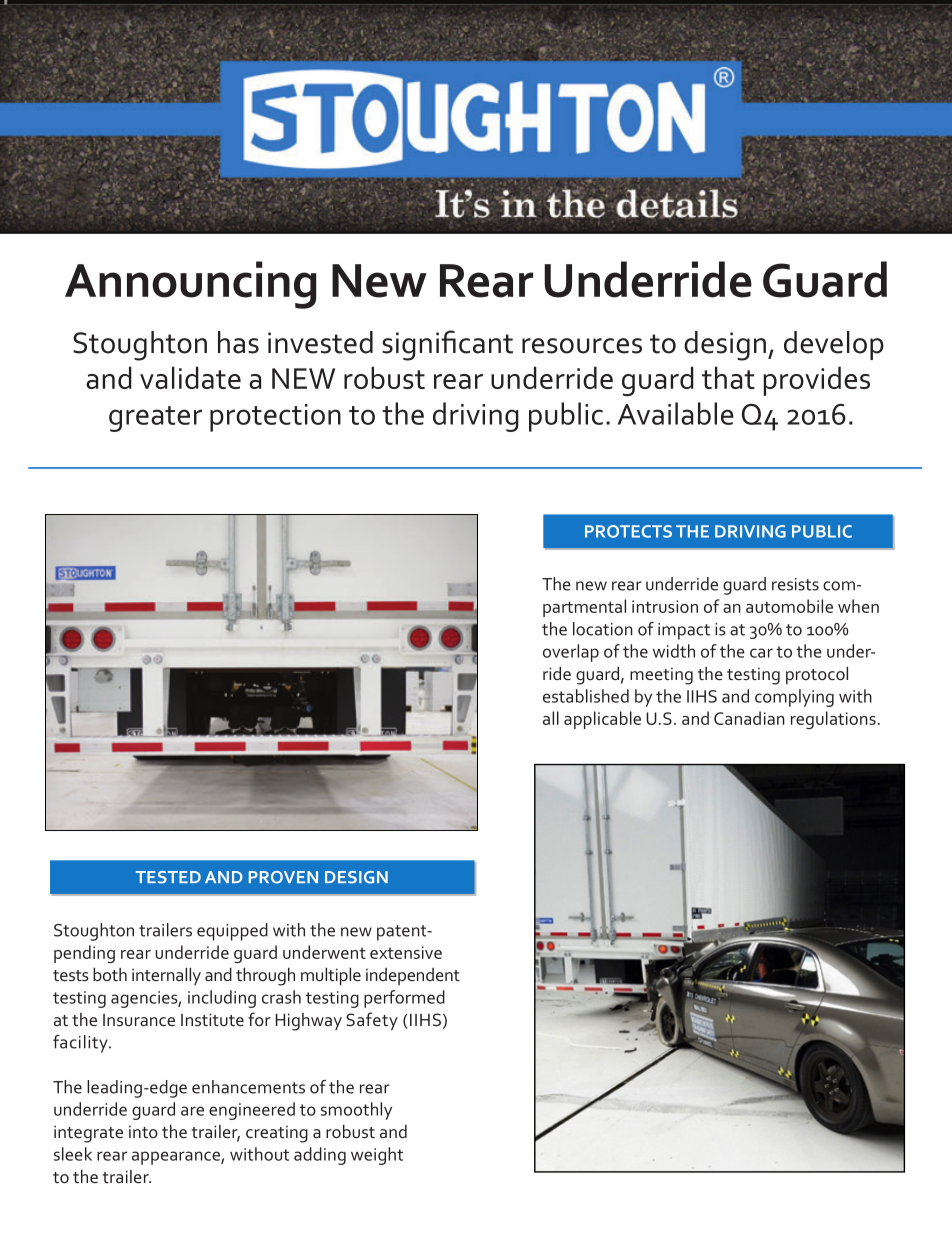 The image size is (952, 1233). What do you see at coordinates (571, 653) in the screenshot?
I see `overlap` at bounding box center [571, 653].
